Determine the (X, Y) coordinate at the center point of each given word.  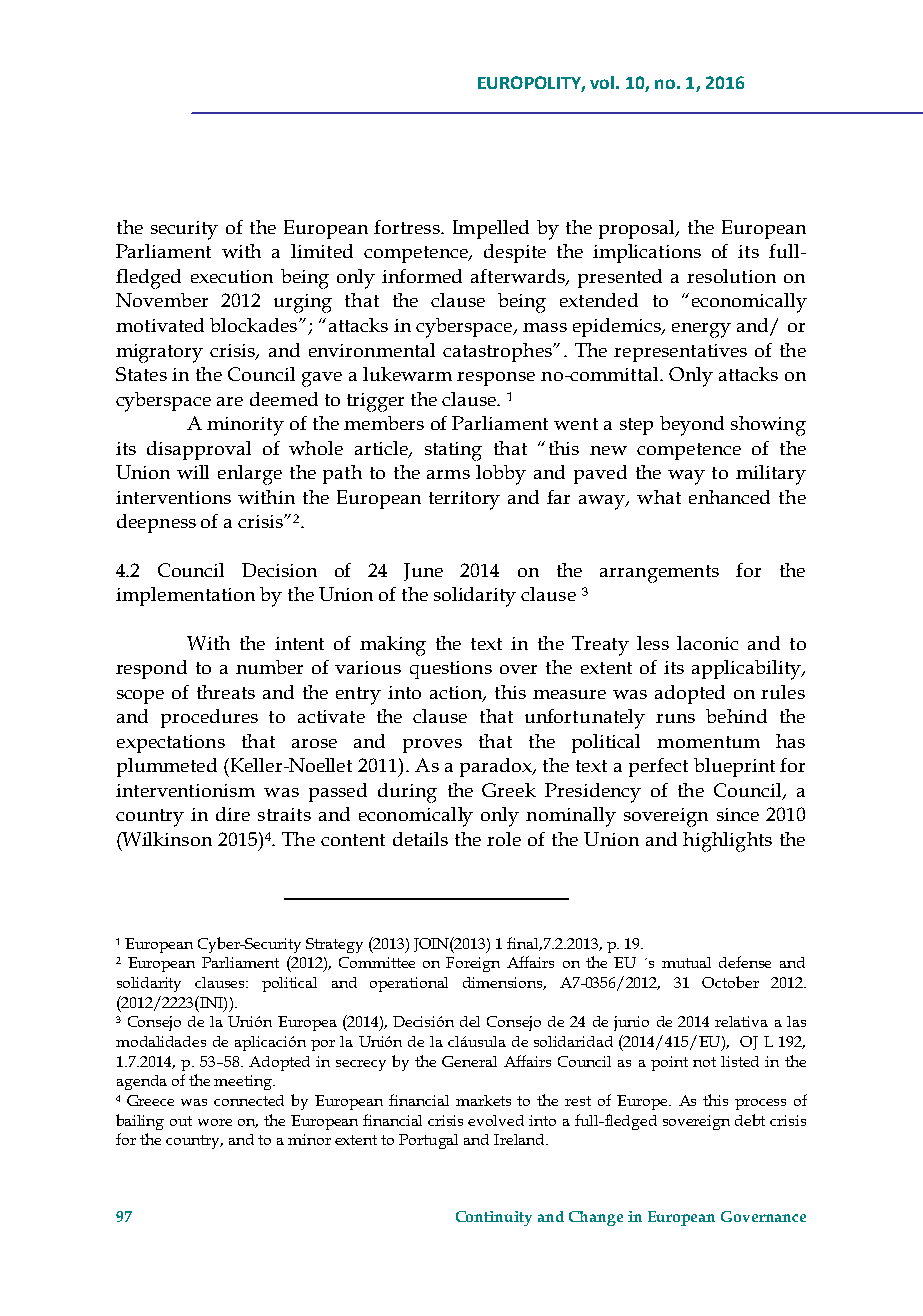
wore (215, 1122)
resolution (731, 276)
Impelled (491, 229)
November (162, 300)
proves (432, 746)
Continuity (494, 1218)
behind (736, 716)
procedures (209, 718)
